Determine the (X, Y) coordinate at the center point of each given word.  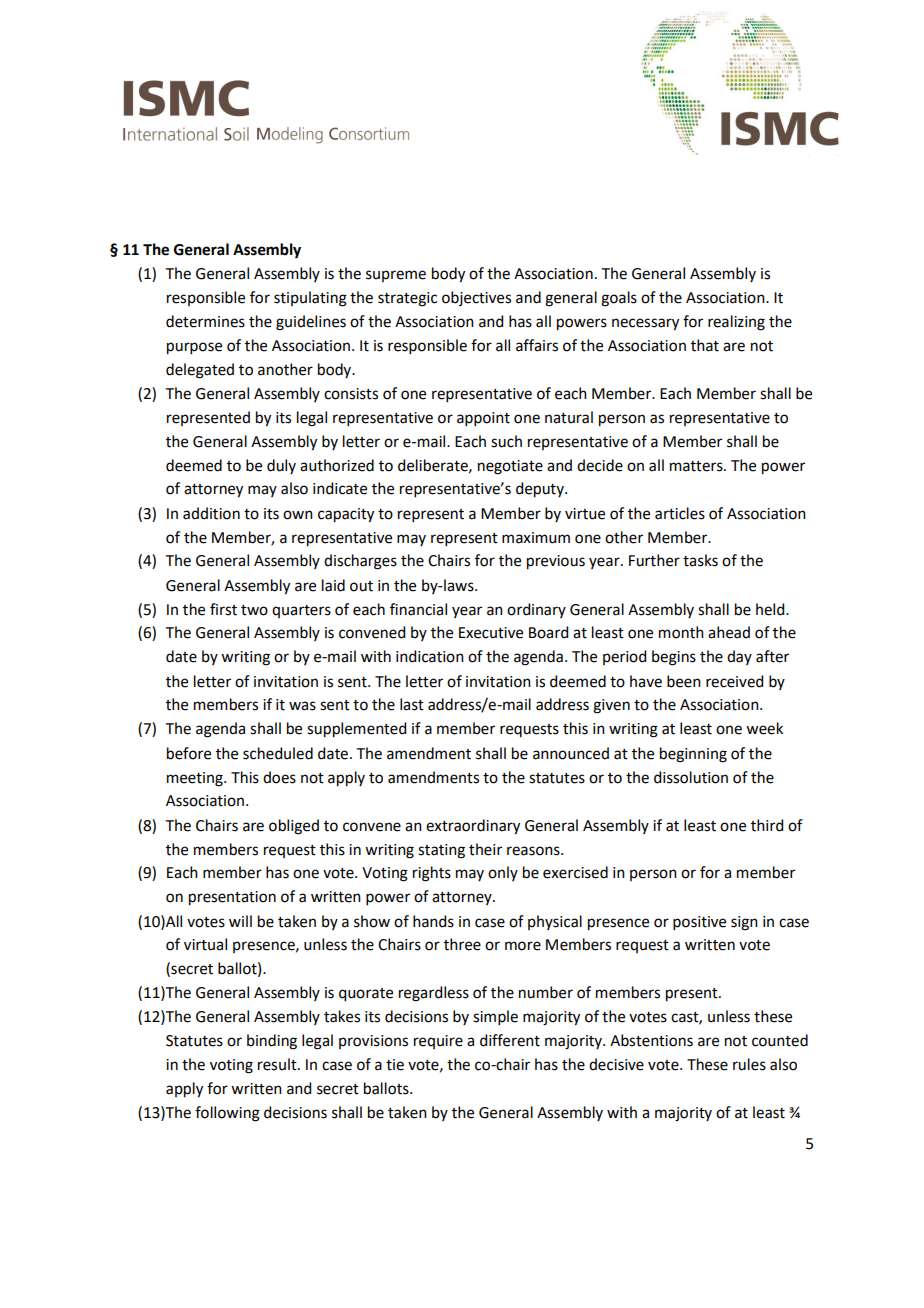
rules (749, 1064)
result (278, 1064)
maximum (536, 538)
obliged (294, 827)
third (767, 825)
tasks (700, 560)
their (485, 849)
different (510, 1040)
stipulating (310, 299)
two (254, 610)
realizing (736, 323)
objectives (476, 298)
